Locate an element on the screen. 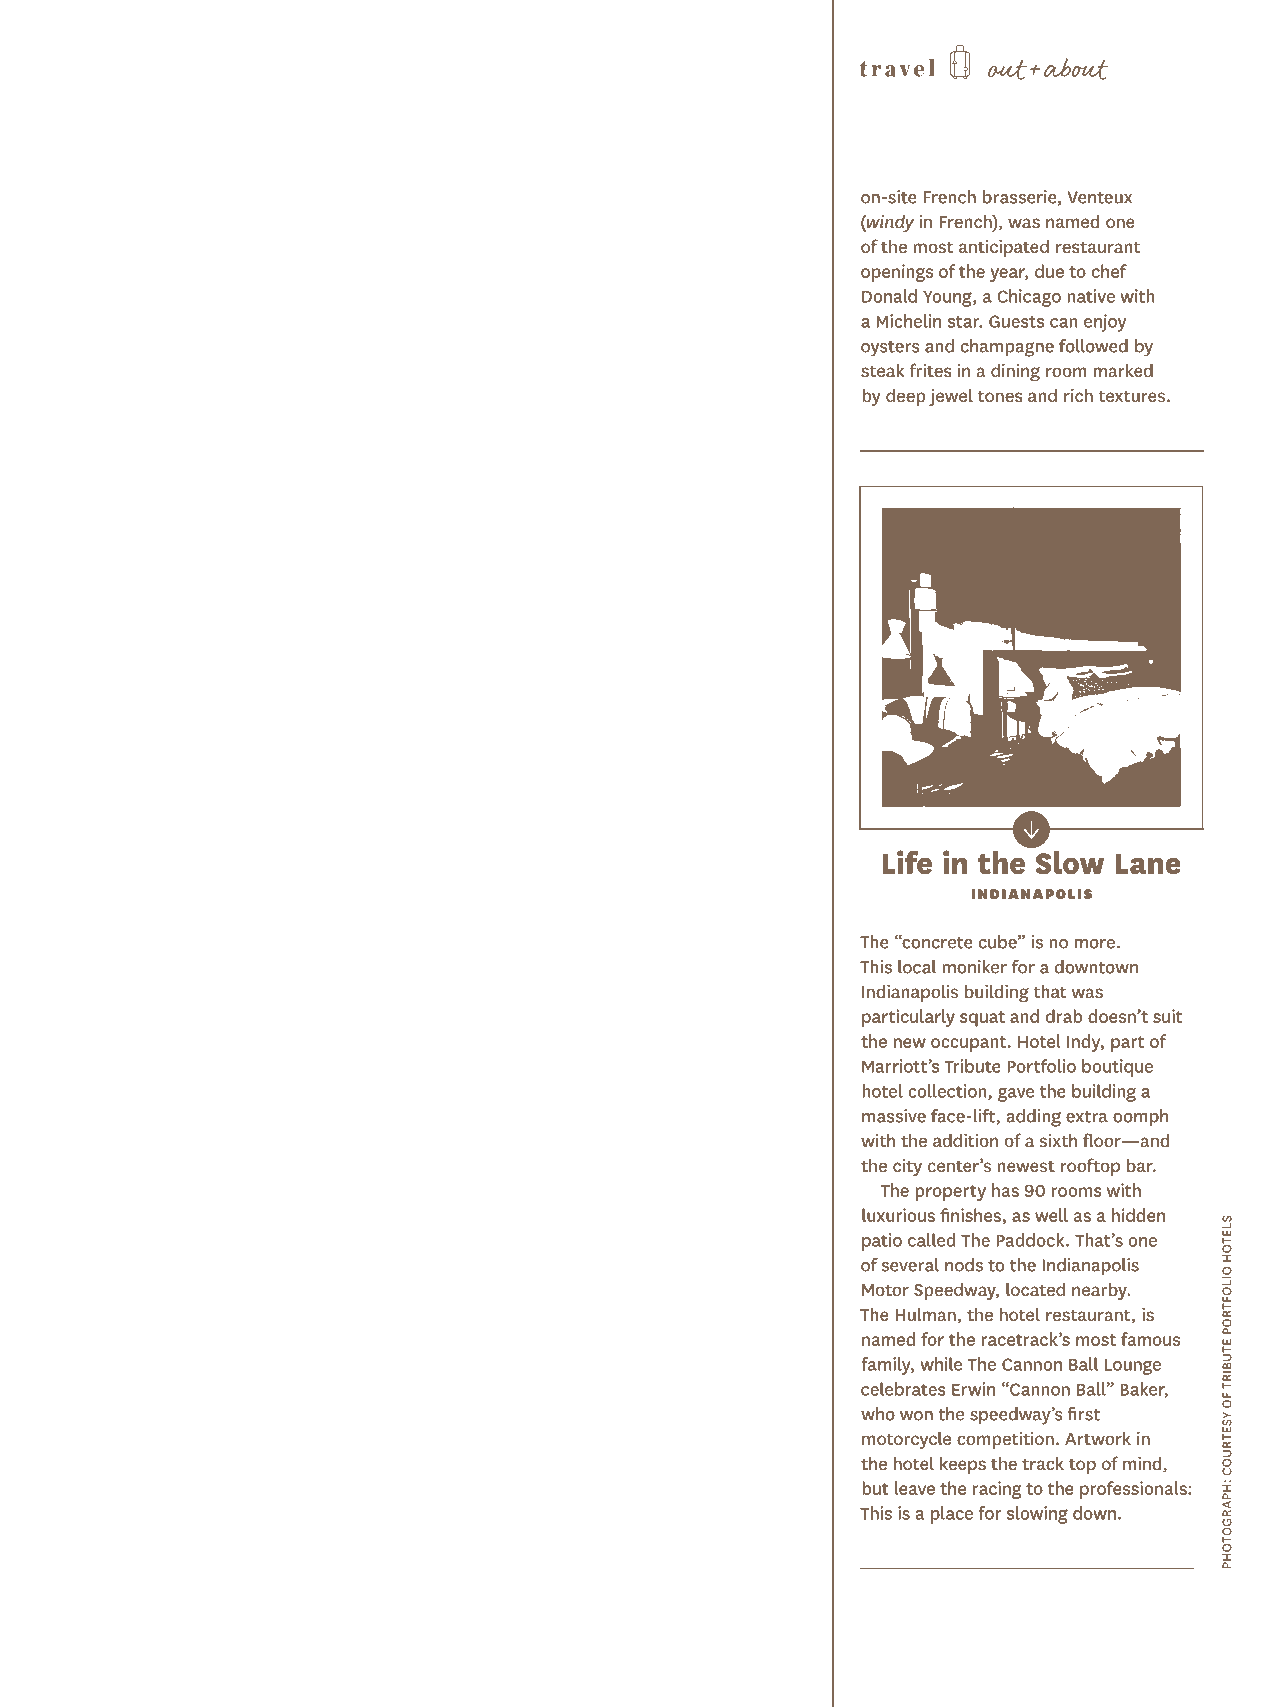 The image size is (1280, 1707). oomph is located at coordinates (1140, 1118).
